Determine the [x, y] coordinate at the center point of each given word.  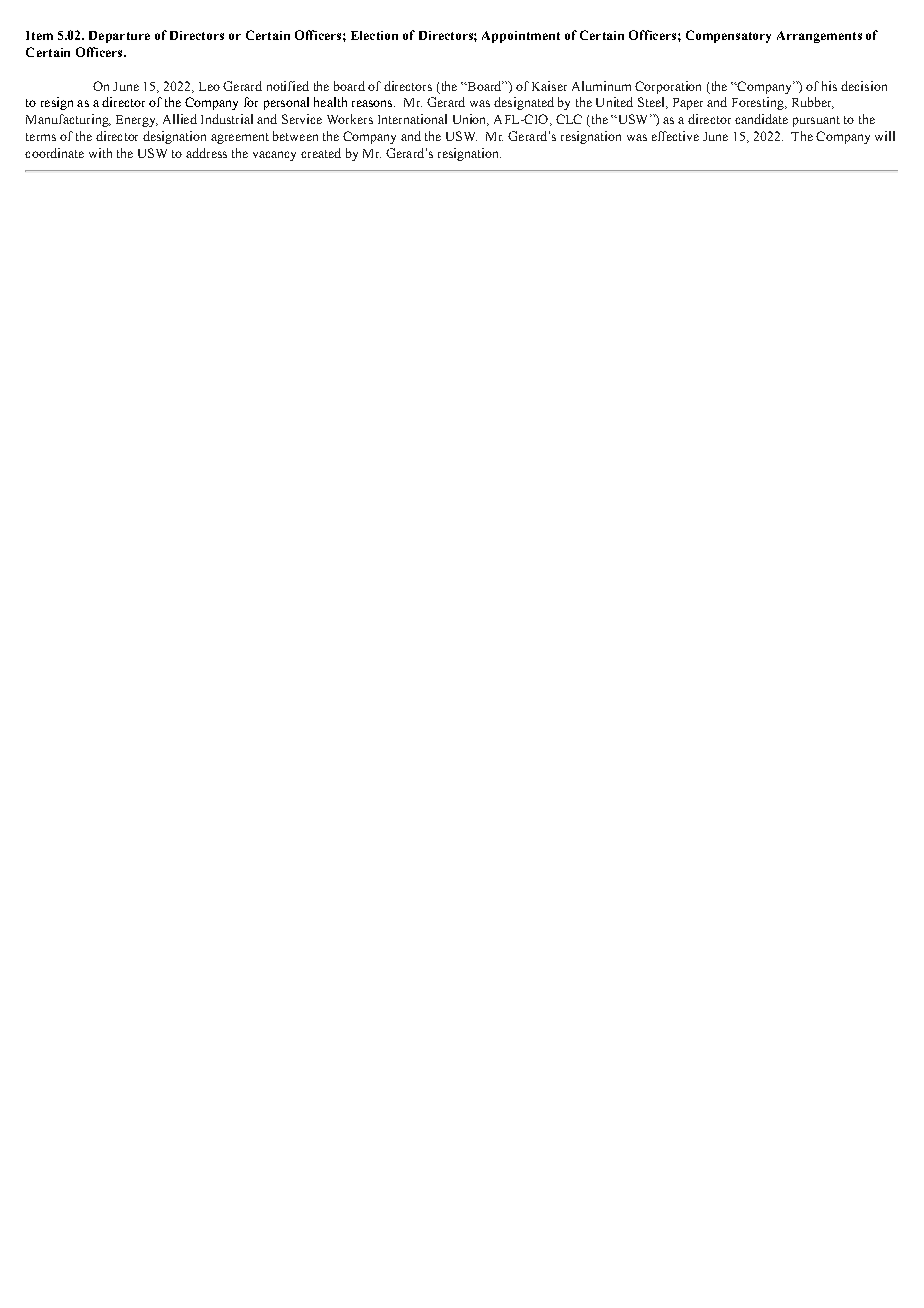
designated [524, 103]
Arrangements [819, 37]
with [100, 153]
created [321, 153]
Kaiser [549, 86]
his [829, 86]
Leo [209, 86]
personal [286, 103]
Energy [137, 121]
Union [471, 120]
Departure [119, 37]
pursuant [816, 121]
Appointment [521, 37]
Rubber [813, 103]
